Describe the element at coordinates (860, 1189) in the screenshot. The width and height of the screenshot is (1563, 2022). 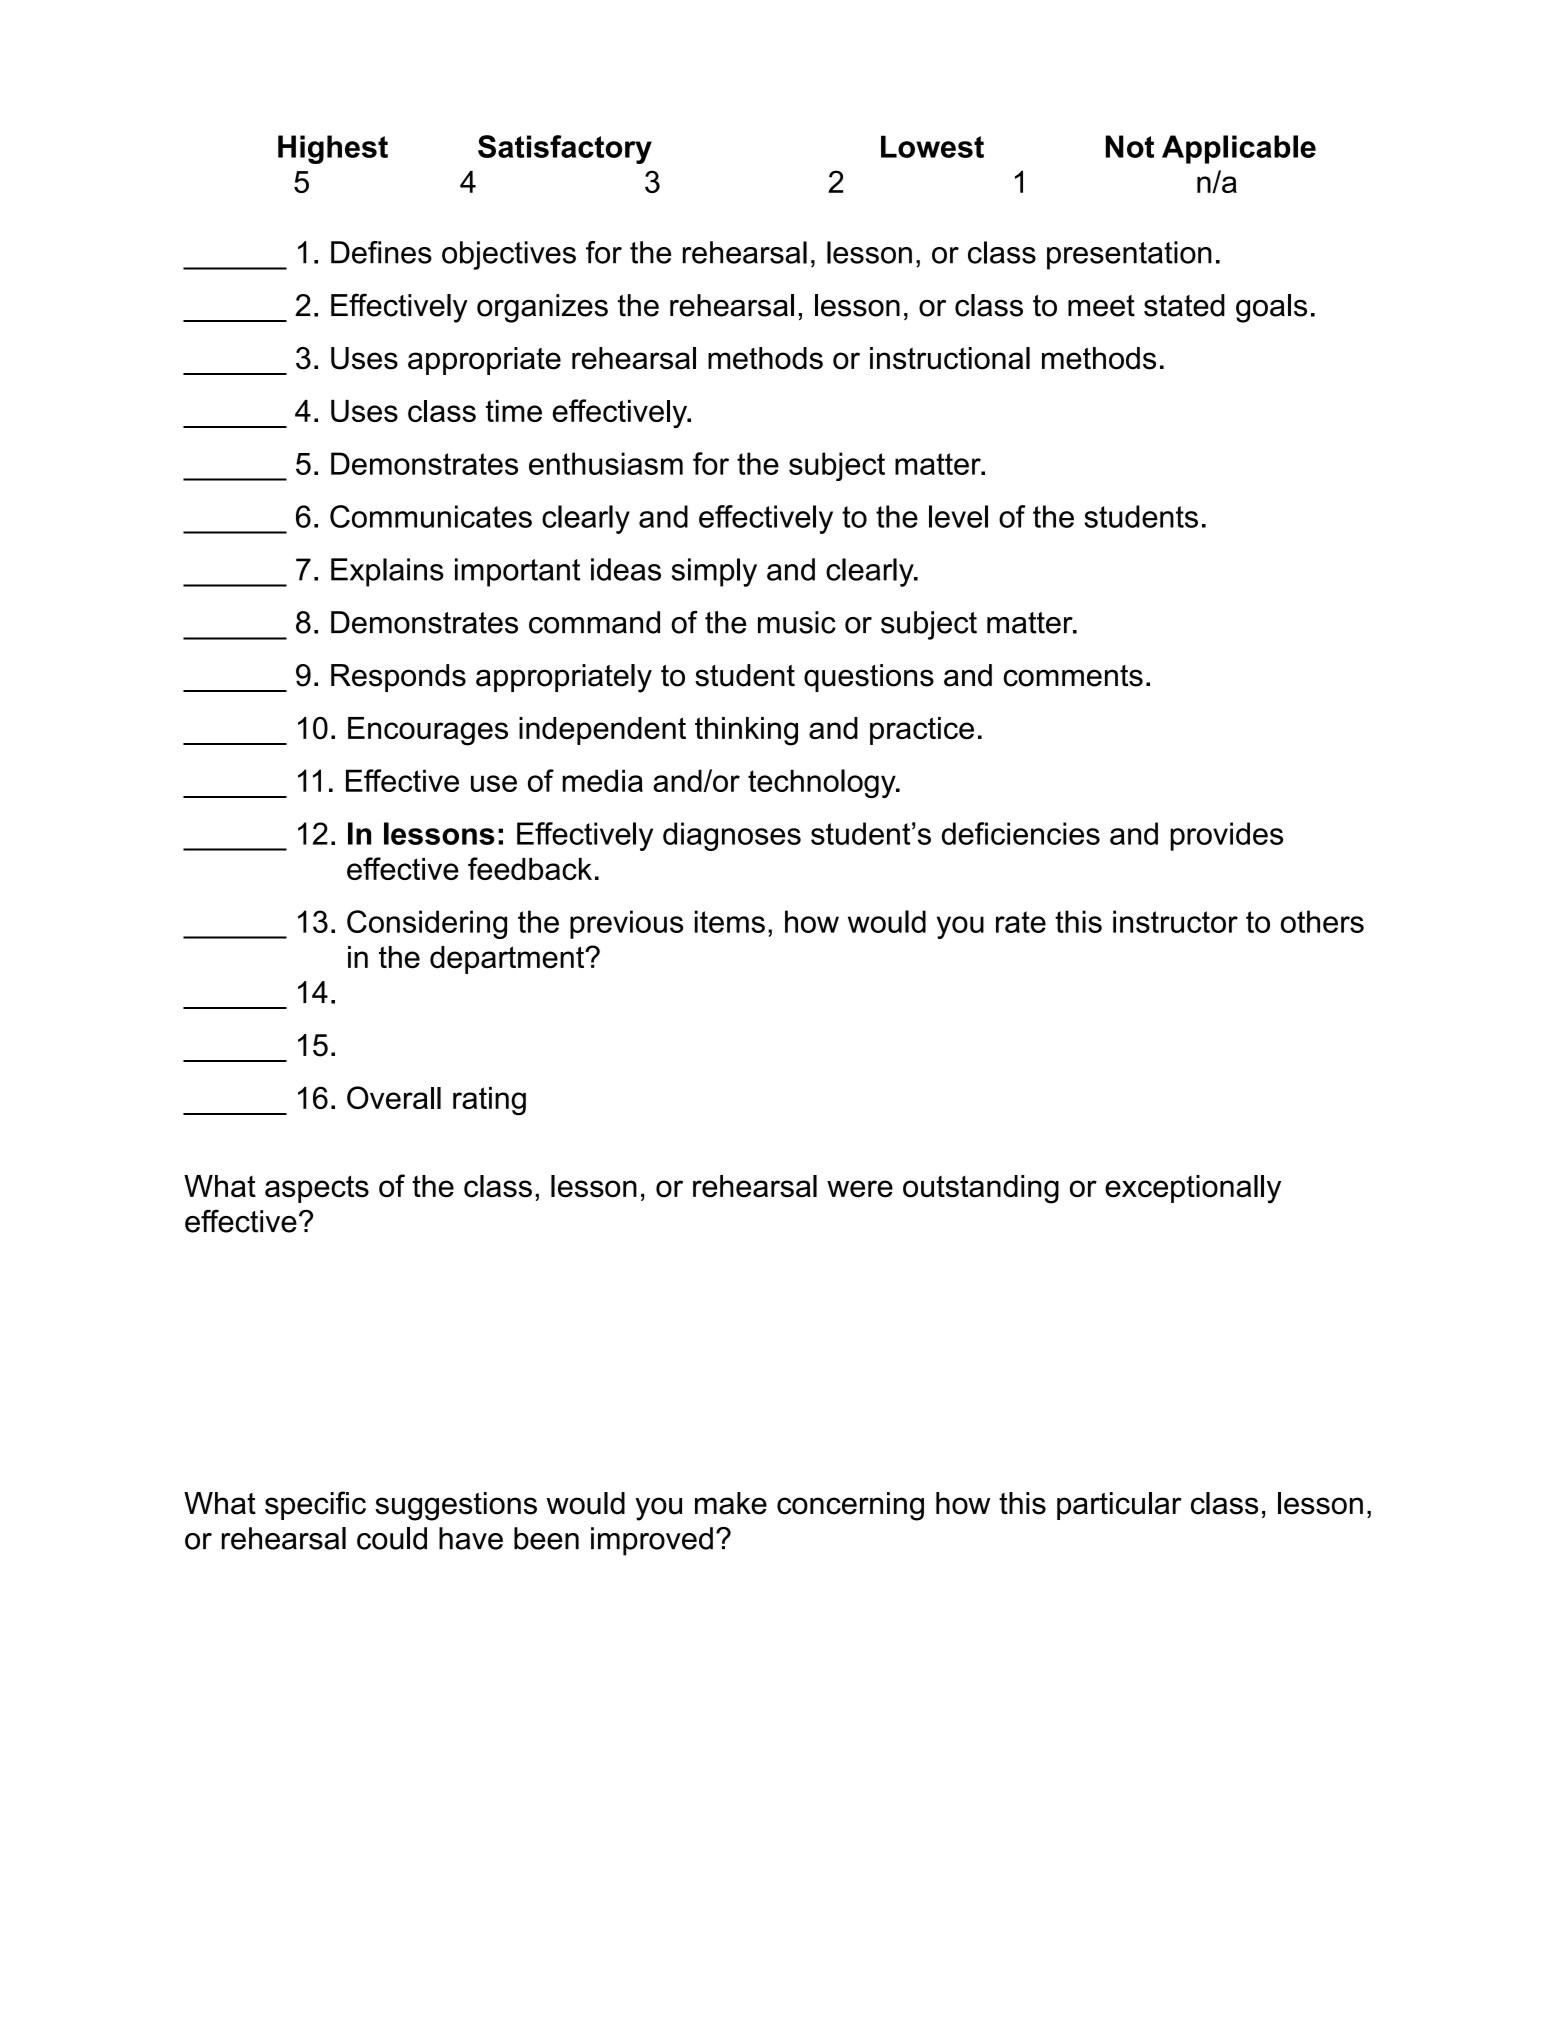
I see `were` at that location.
